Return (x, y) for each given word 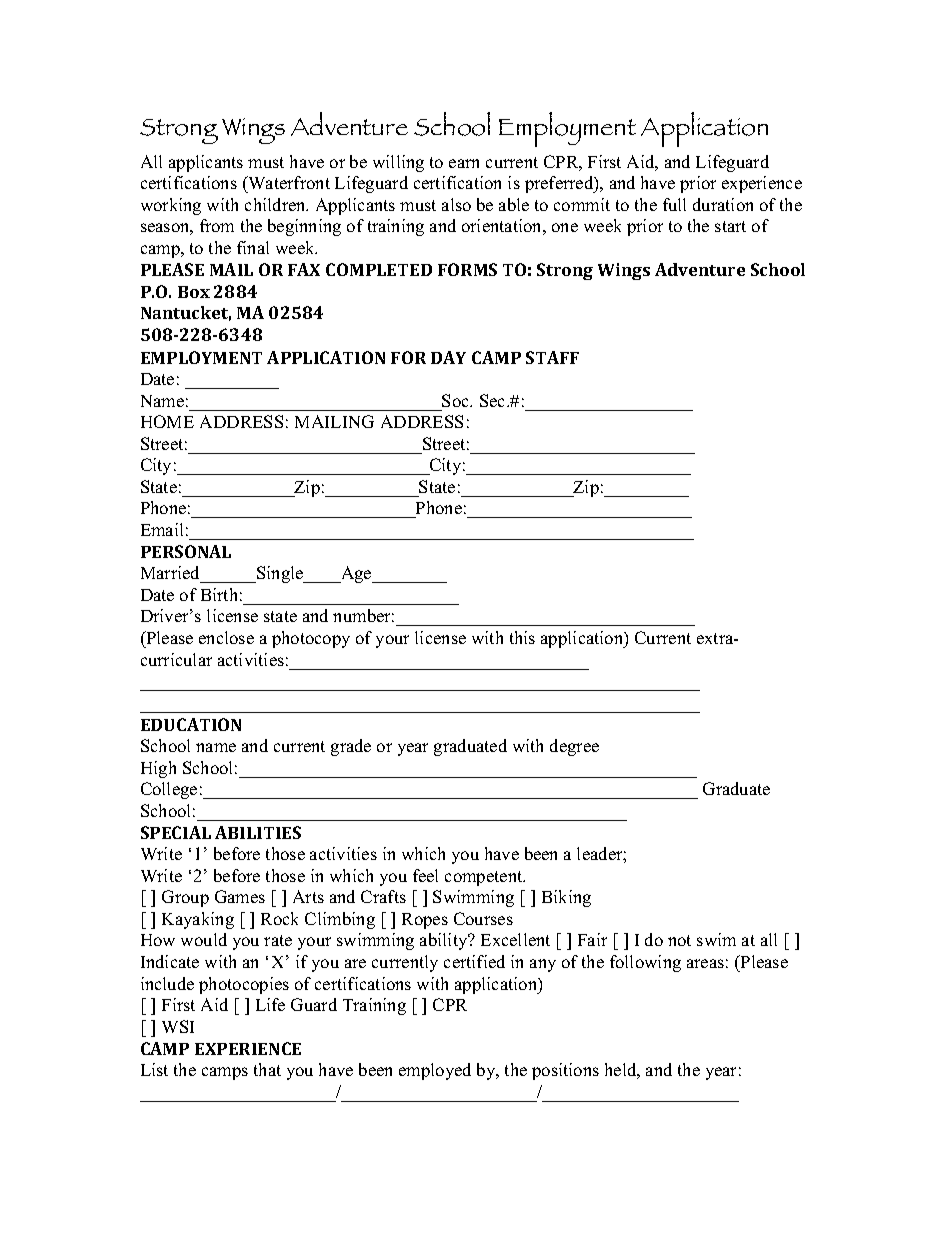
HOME (167, 421)
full (674, 204)
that (267, 1069)
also (456, 204)
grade (351, 747)
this (522, 637)
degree (574, 747)
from (217, 225)
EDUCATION (191, 724)
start (730, 226)
